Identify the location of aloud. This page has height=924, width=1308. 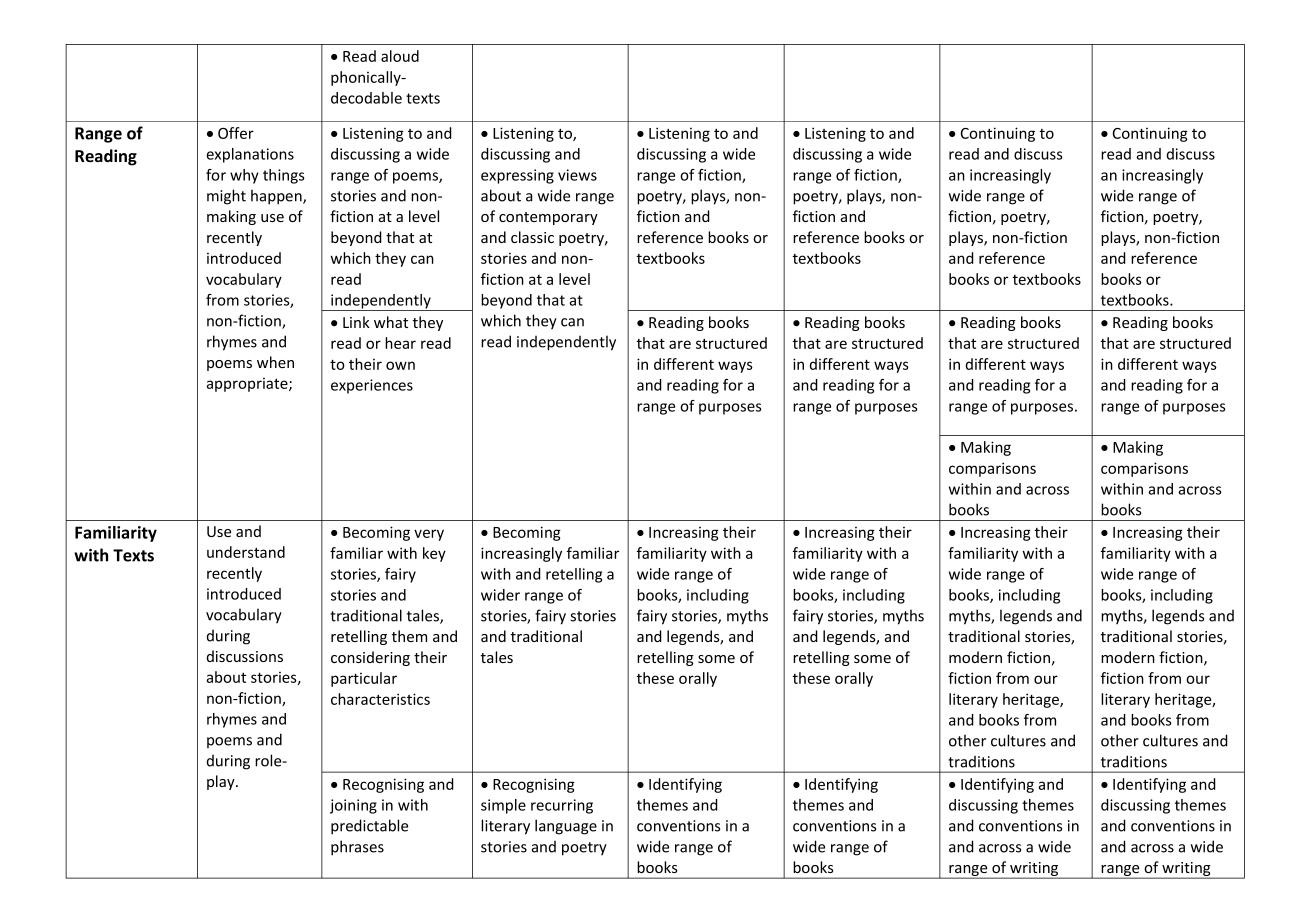
(400, 56).
